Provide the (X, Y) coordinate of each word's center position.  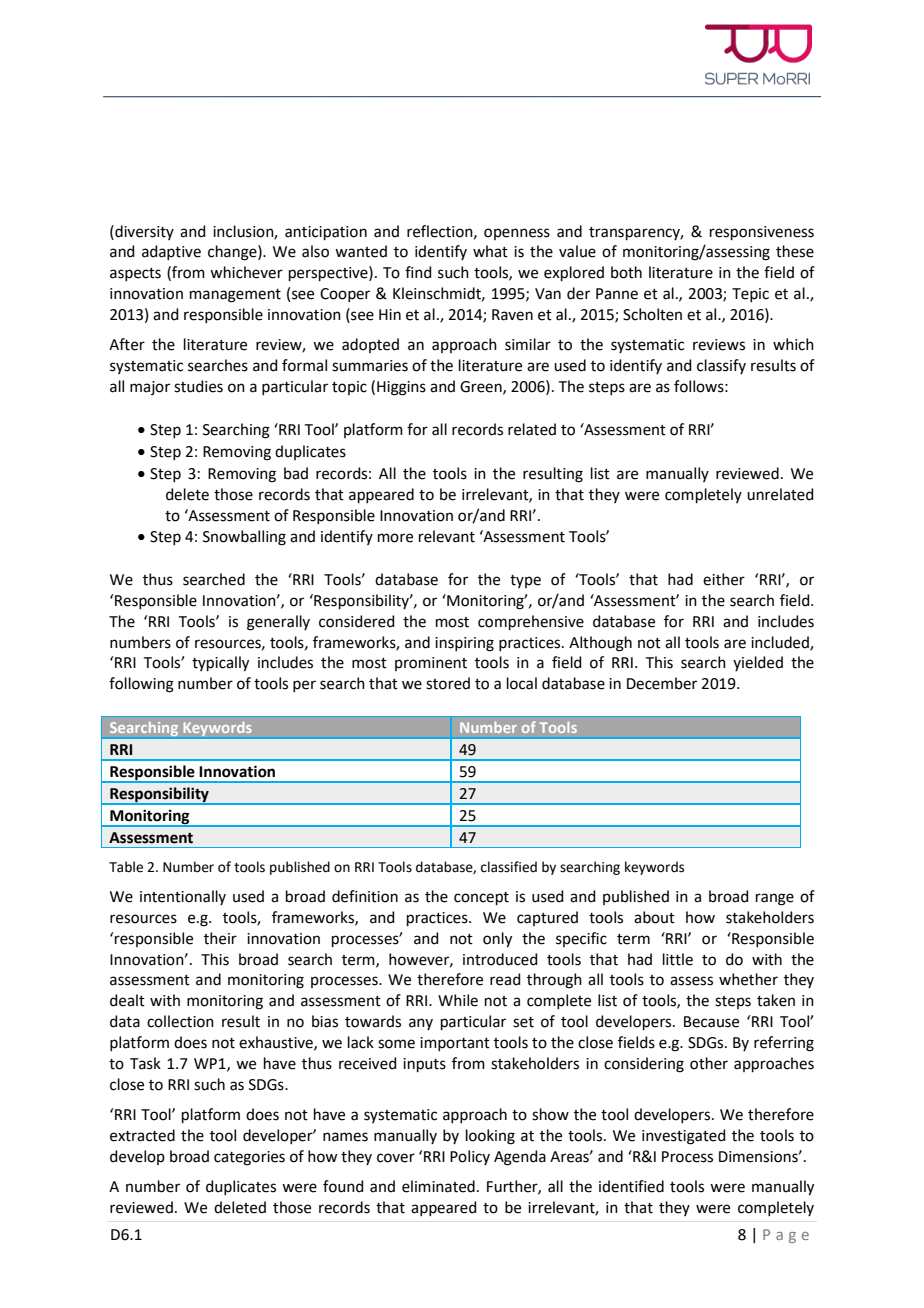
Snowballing (244, 538)
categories (249, 1158)
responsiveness (762, 233)
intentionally (183, 897)
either (724, 579)
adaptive (171, 252)
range (775, 899)
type (525, 581)
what (490, 251)
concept (481, 898)
